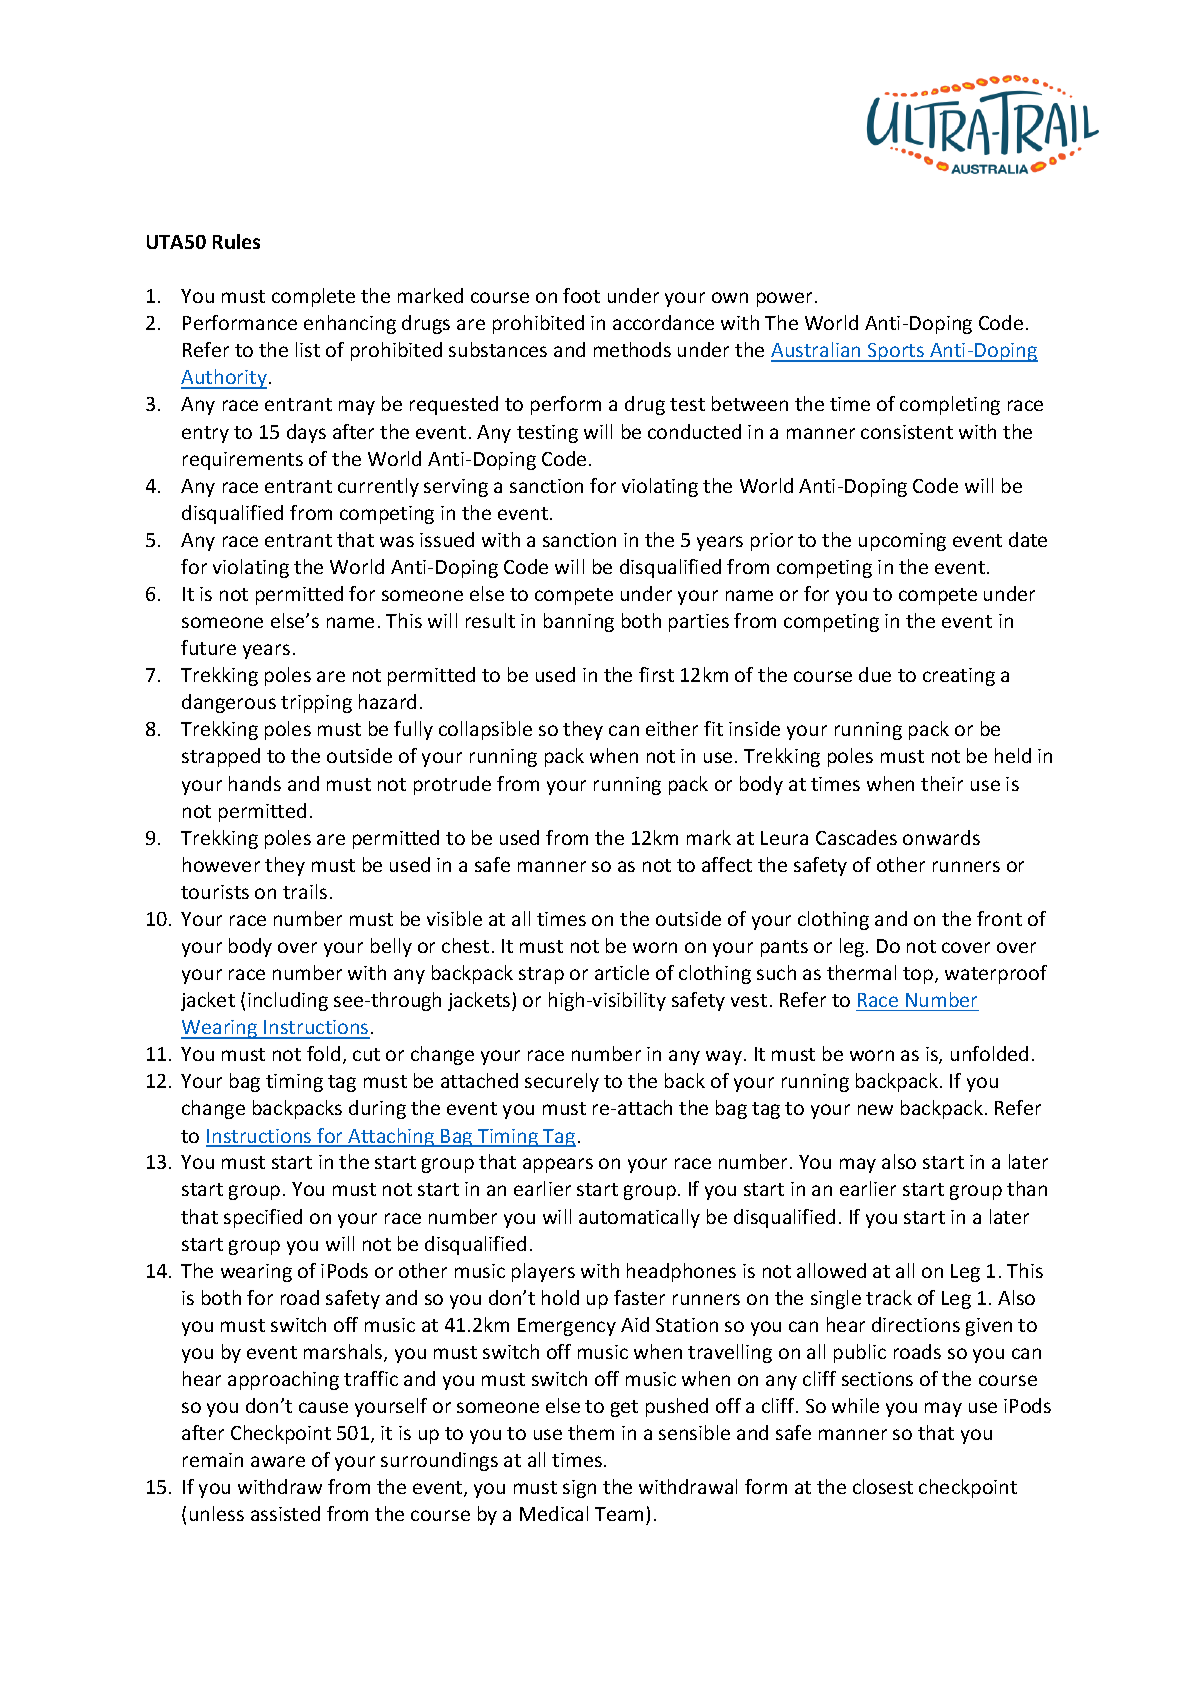  I want to click on creating, so click(959, 677).
